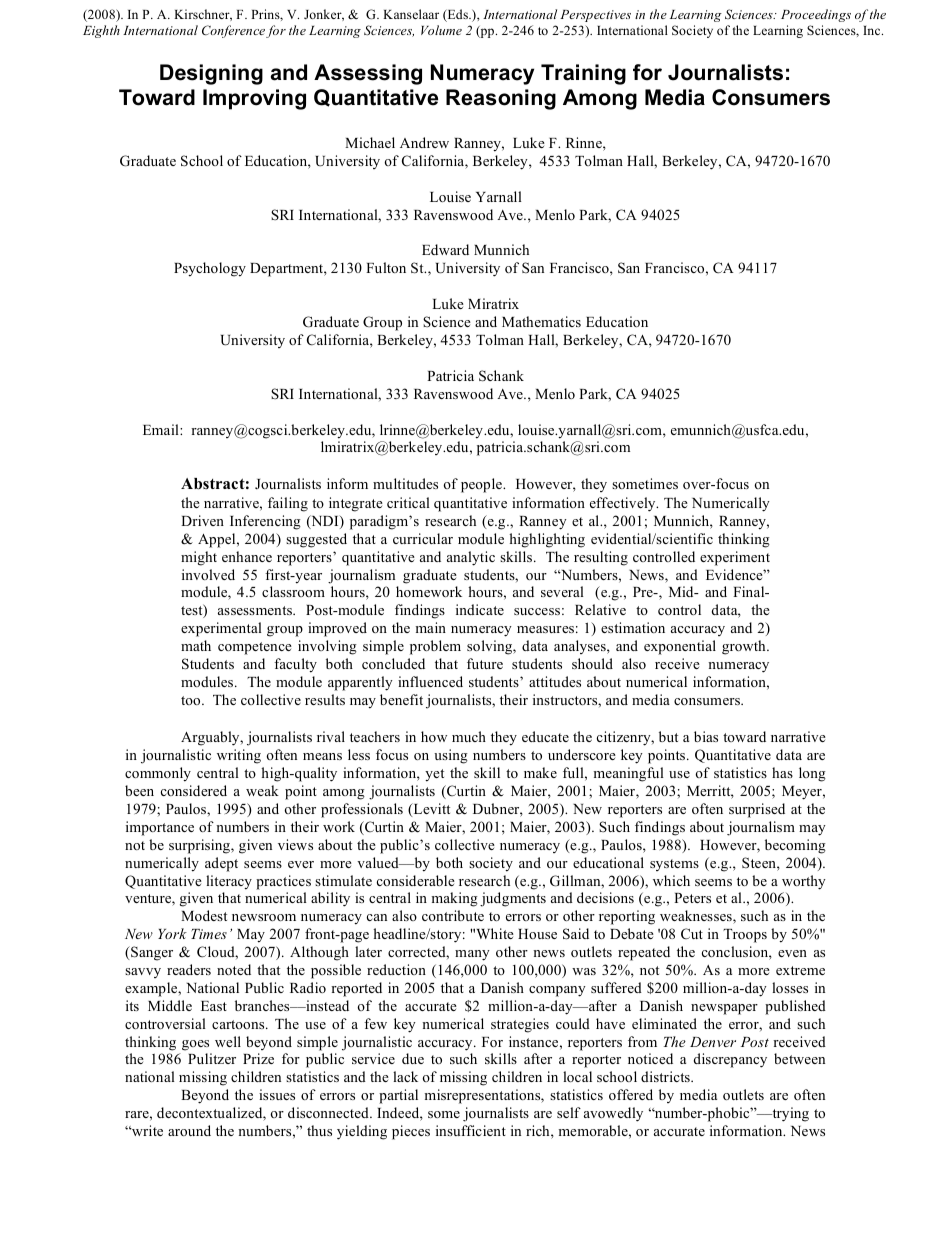 The height and width of the screenshot is (1233, 952). What do you see at coordinates (745, 647) in the screenshot?
I see `growth` at bounding box center [745, 647].
